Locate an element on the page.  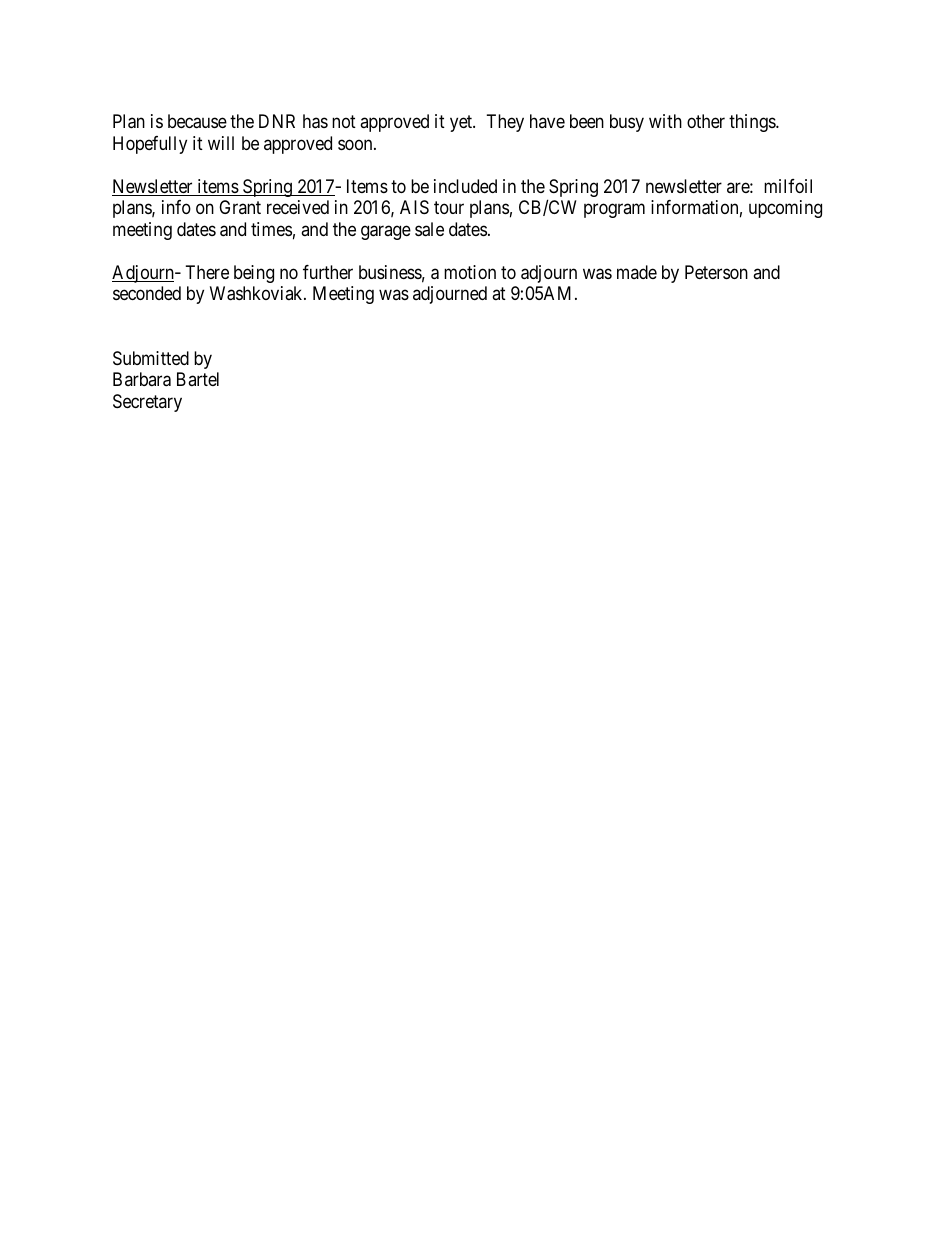
motion is located at coordinates (470, 272).
